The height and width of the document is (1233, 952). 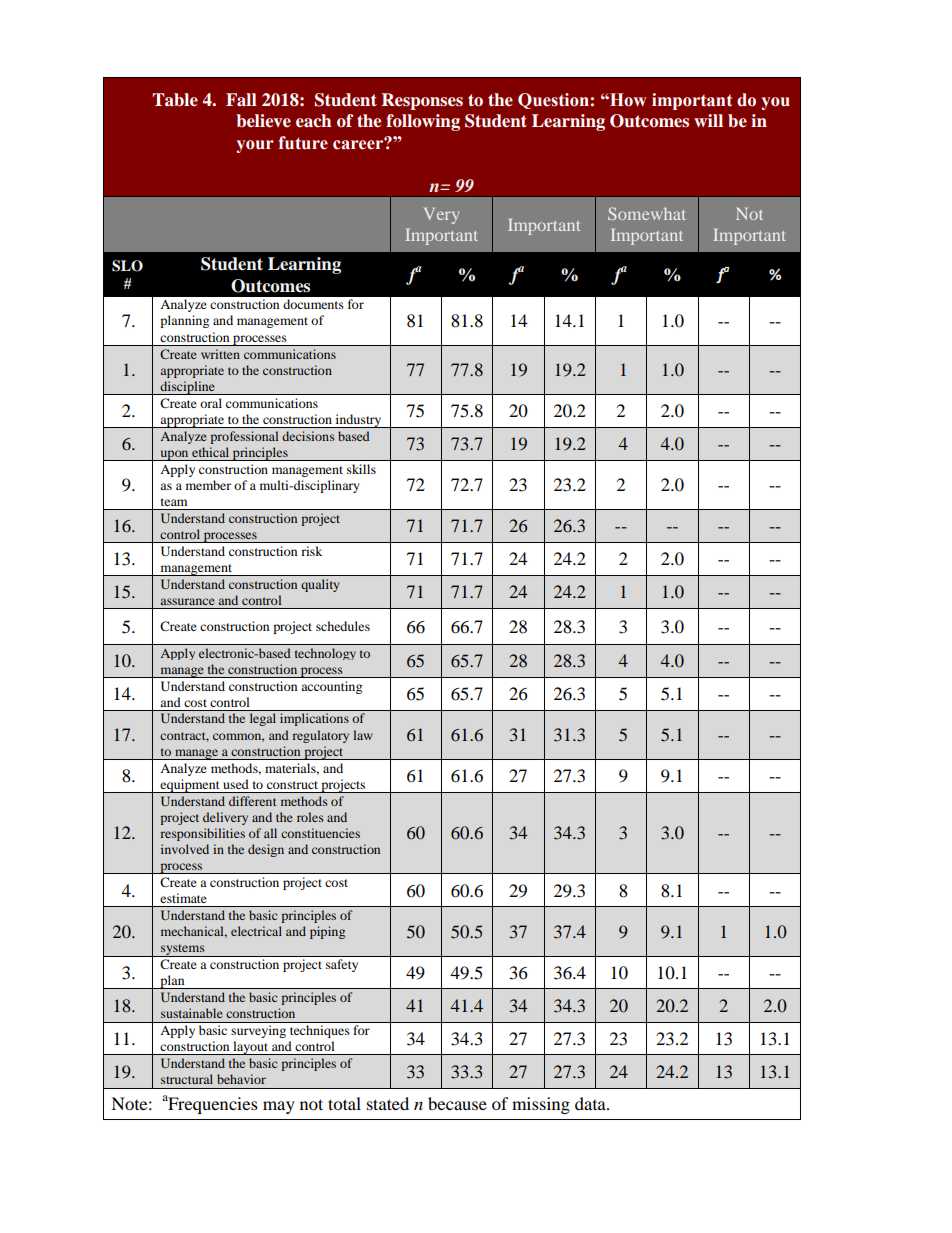 What do you see at coordinates (202, 834) in the document?
I see `responsibilities` at bounding box center [202, 834].
